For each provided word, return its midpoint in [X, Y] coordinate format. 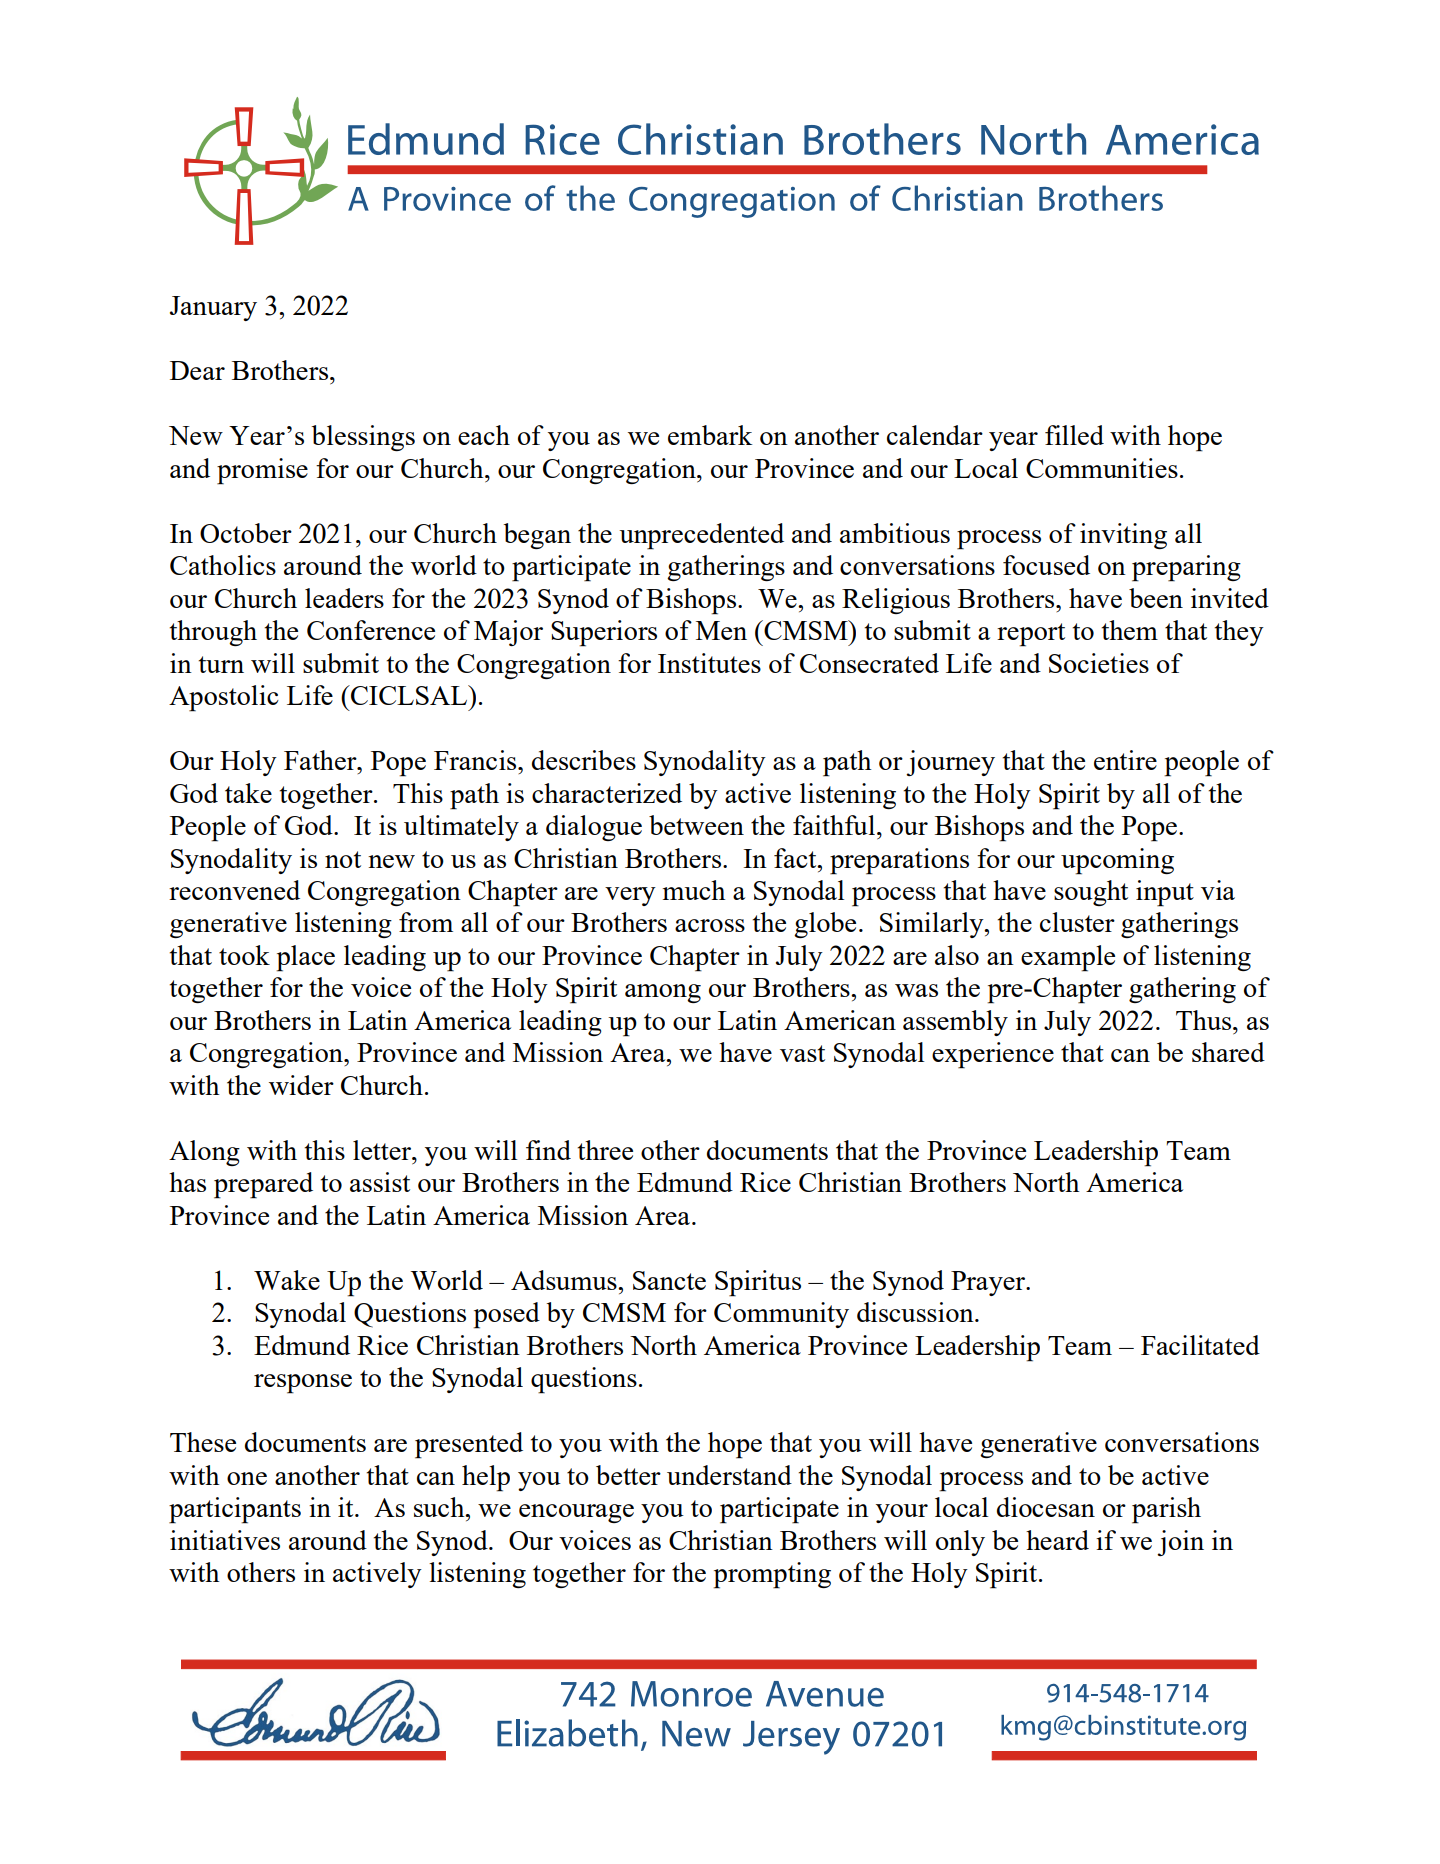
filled [1074, 435]
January [213, 308]
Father [321, 760]
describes [584, 760]
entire [1125, 760]
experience [993, 1055]
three [605, 1150]
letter [383, 1150]
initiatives [225, 1540]
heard [1057, 1540]
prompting [772, 1575]
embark [710, 435]
